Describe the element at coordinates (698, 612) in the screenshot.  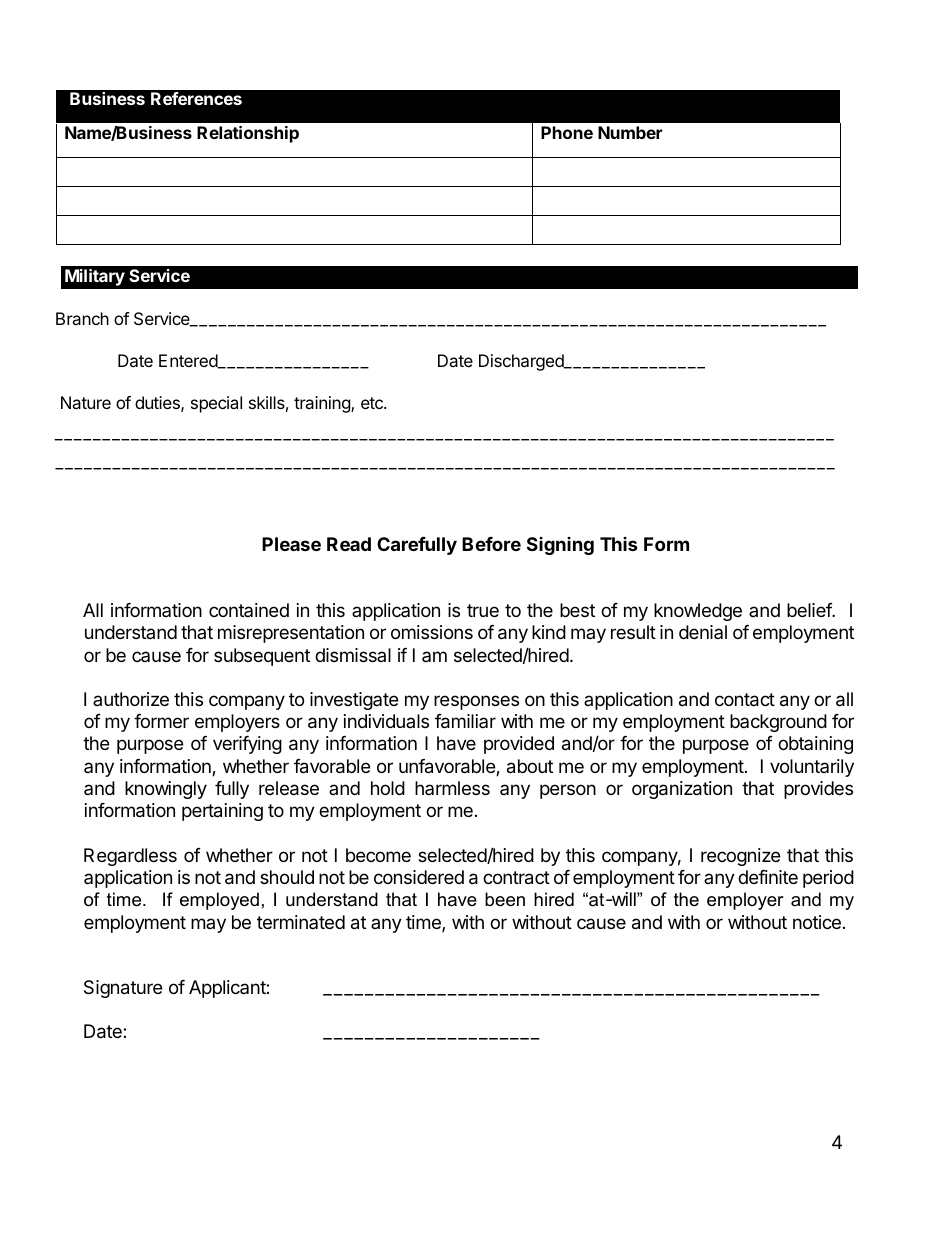
I see `knowledge` at that location.
